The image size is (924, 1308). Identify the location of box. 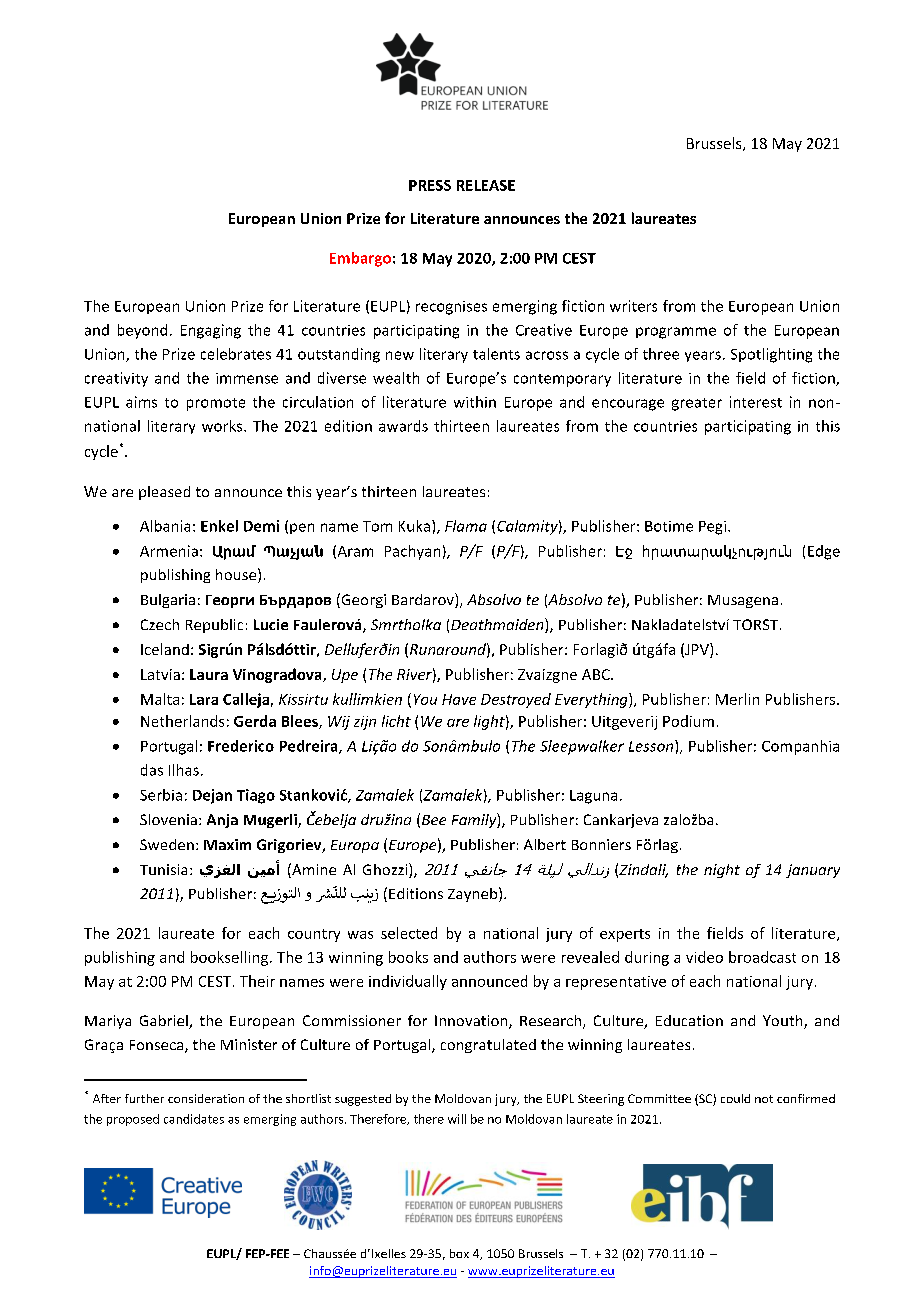
(459, 1253).
